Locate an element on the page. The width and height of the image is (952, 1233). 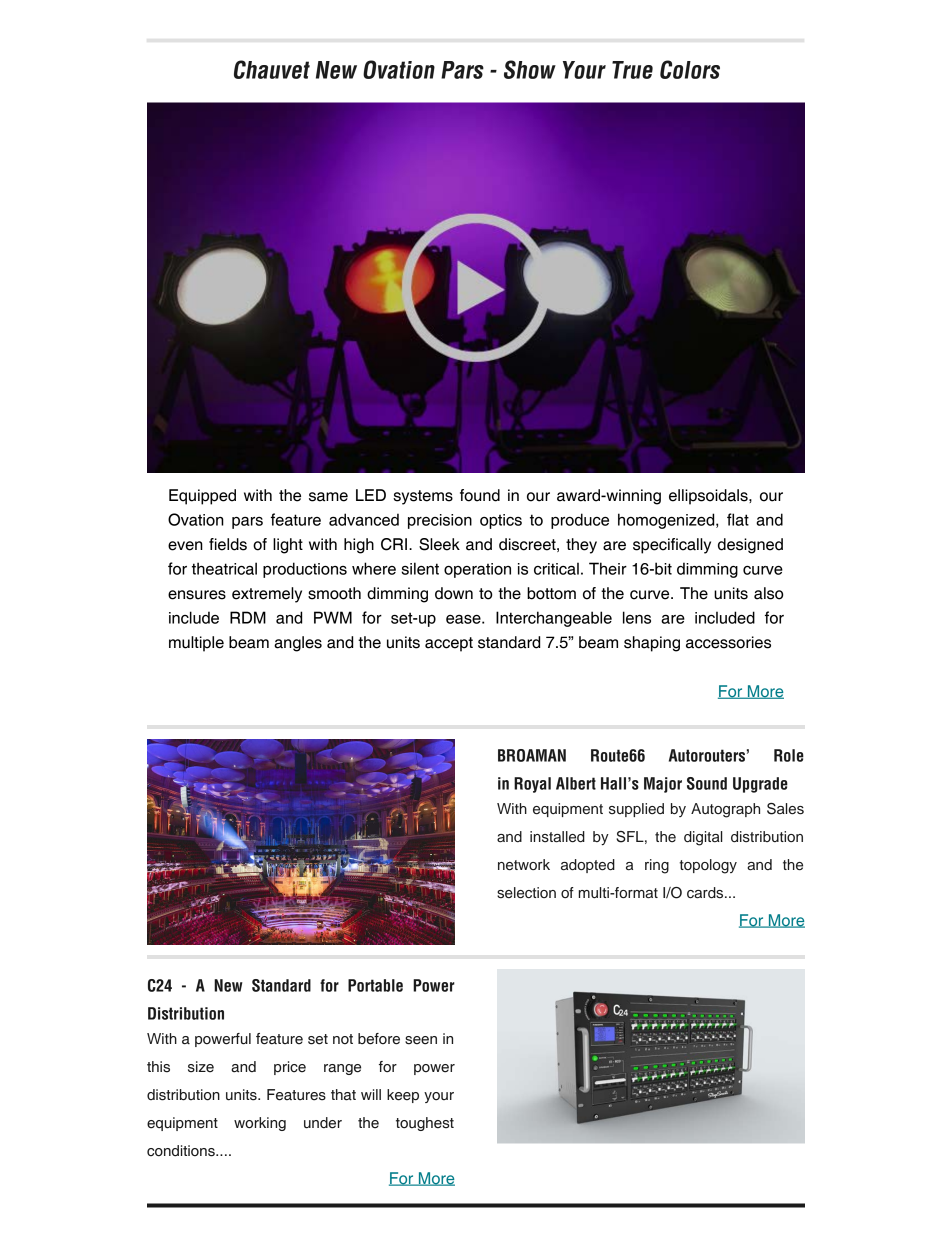
selection is located at coordinates (526, 893).
